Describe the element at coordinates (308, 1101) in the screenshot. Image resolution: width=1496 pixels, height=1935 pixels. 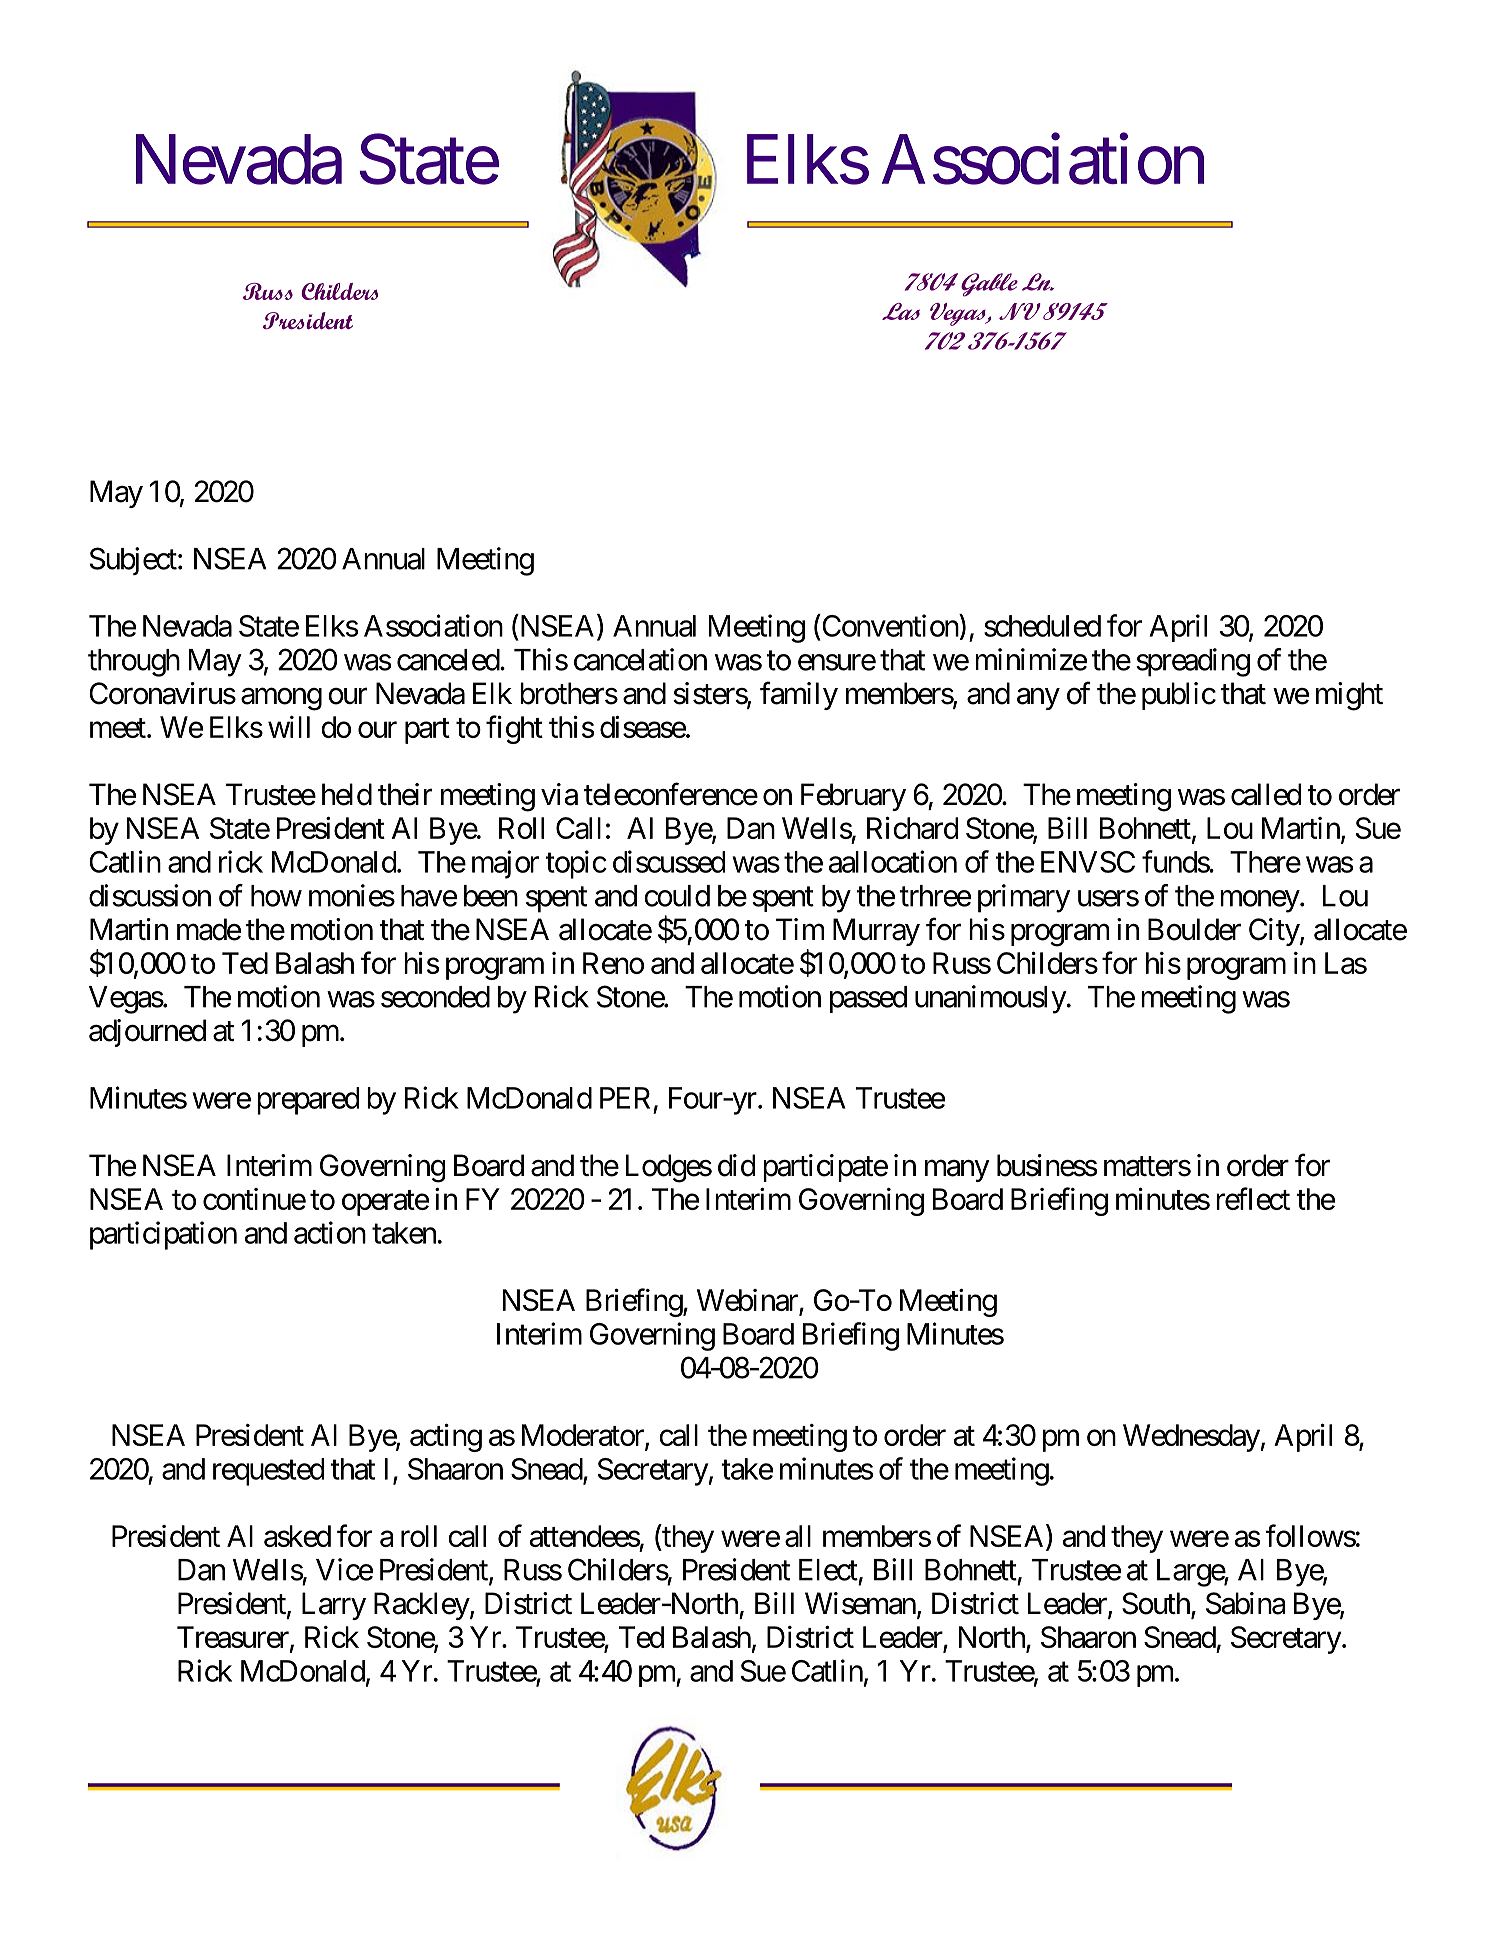
I see `prepared` at that location.
